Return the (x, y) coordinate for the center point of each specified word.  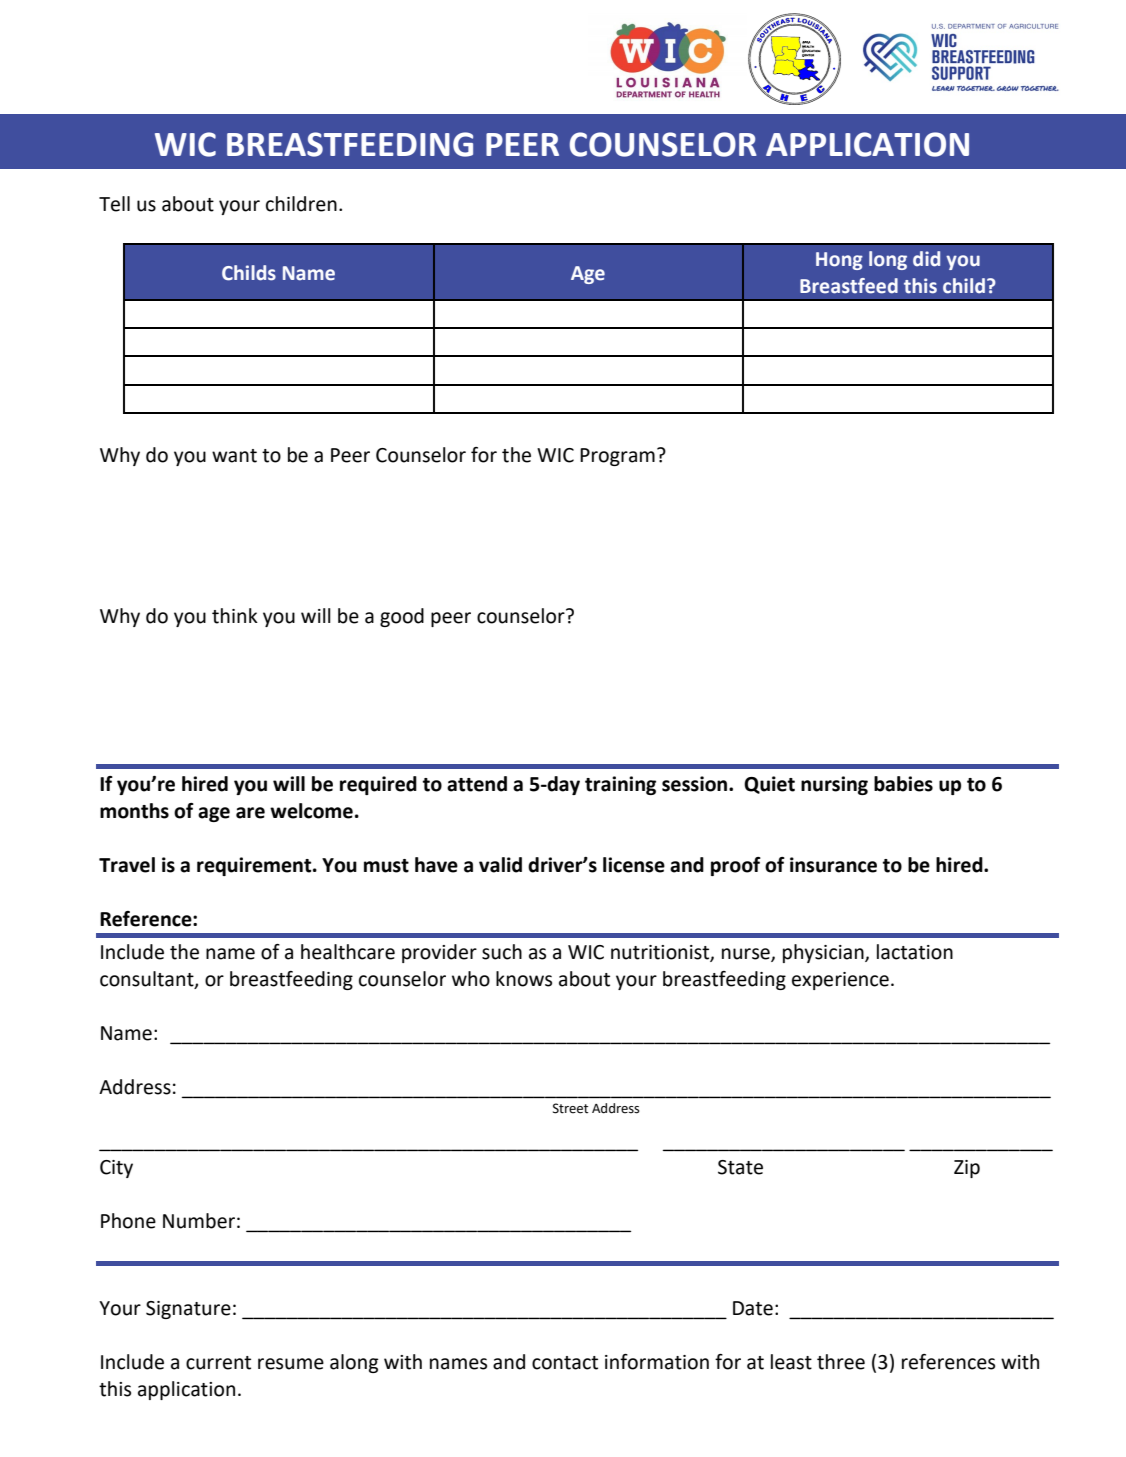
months (134, 811)
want (234, 456)
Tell (114, 204)
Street (571, 1108)
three (841, 1362)
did (926, 259)
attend (477, 784)
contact (565, 1363)
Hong (839, 261)
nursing (834, 785)
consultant (148, 979)
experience (840, 981)
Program (617, 457)
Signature (188, 1310)
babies (903, 784)
